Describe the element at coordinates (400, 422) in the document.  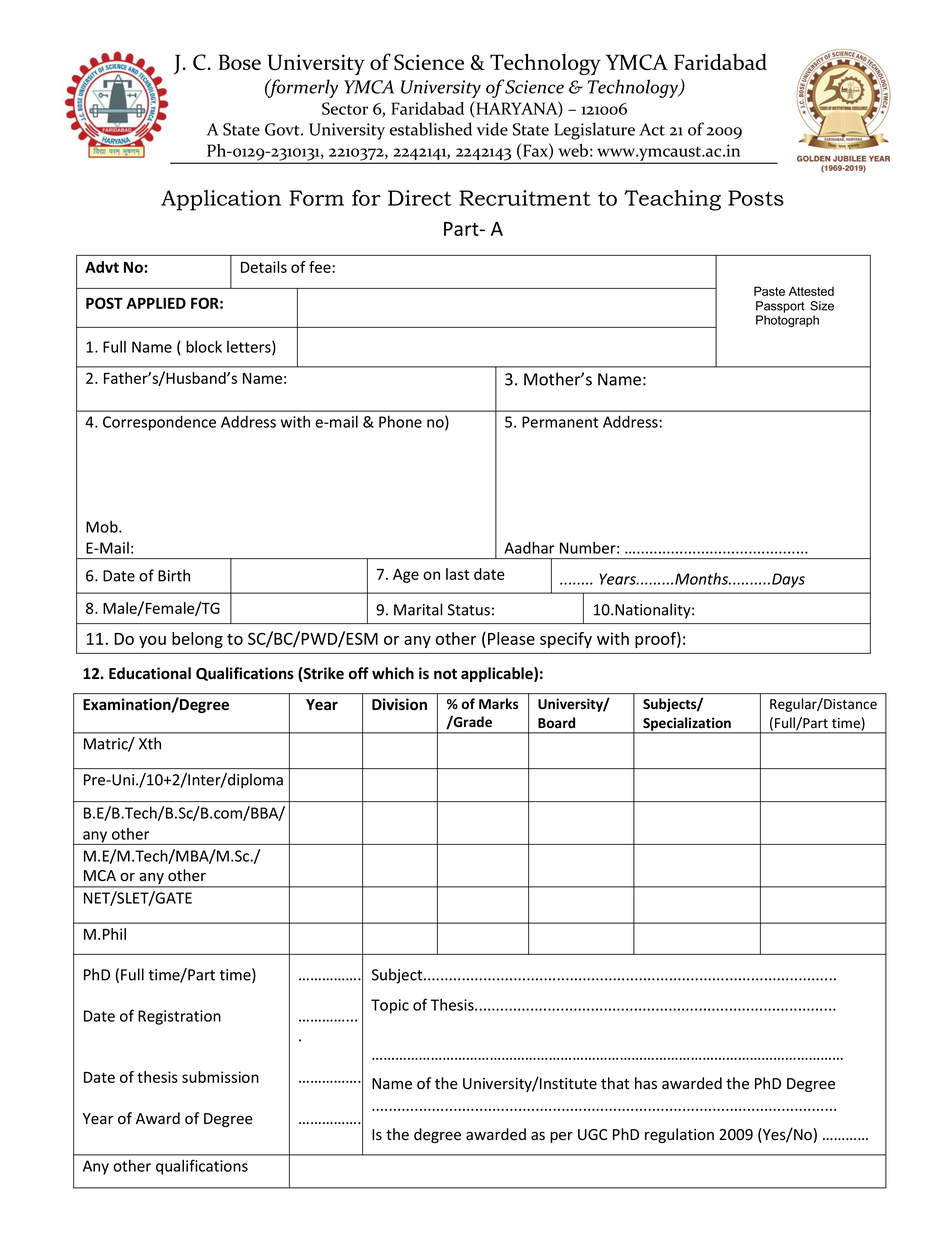
I see `Phone` at that location.
